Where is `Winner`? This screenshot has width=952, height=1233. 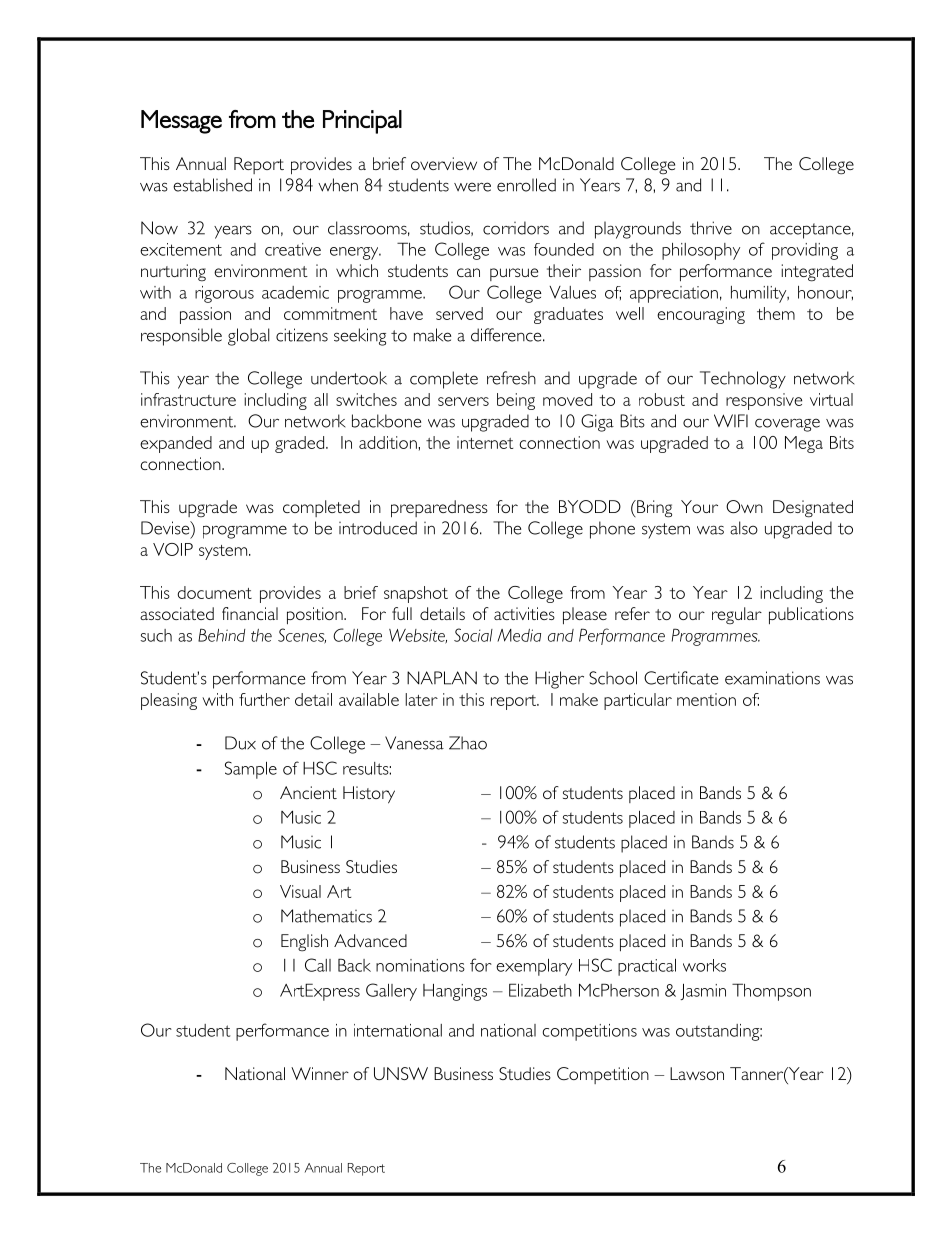
Winner is located at coordinates (320, 1073).
